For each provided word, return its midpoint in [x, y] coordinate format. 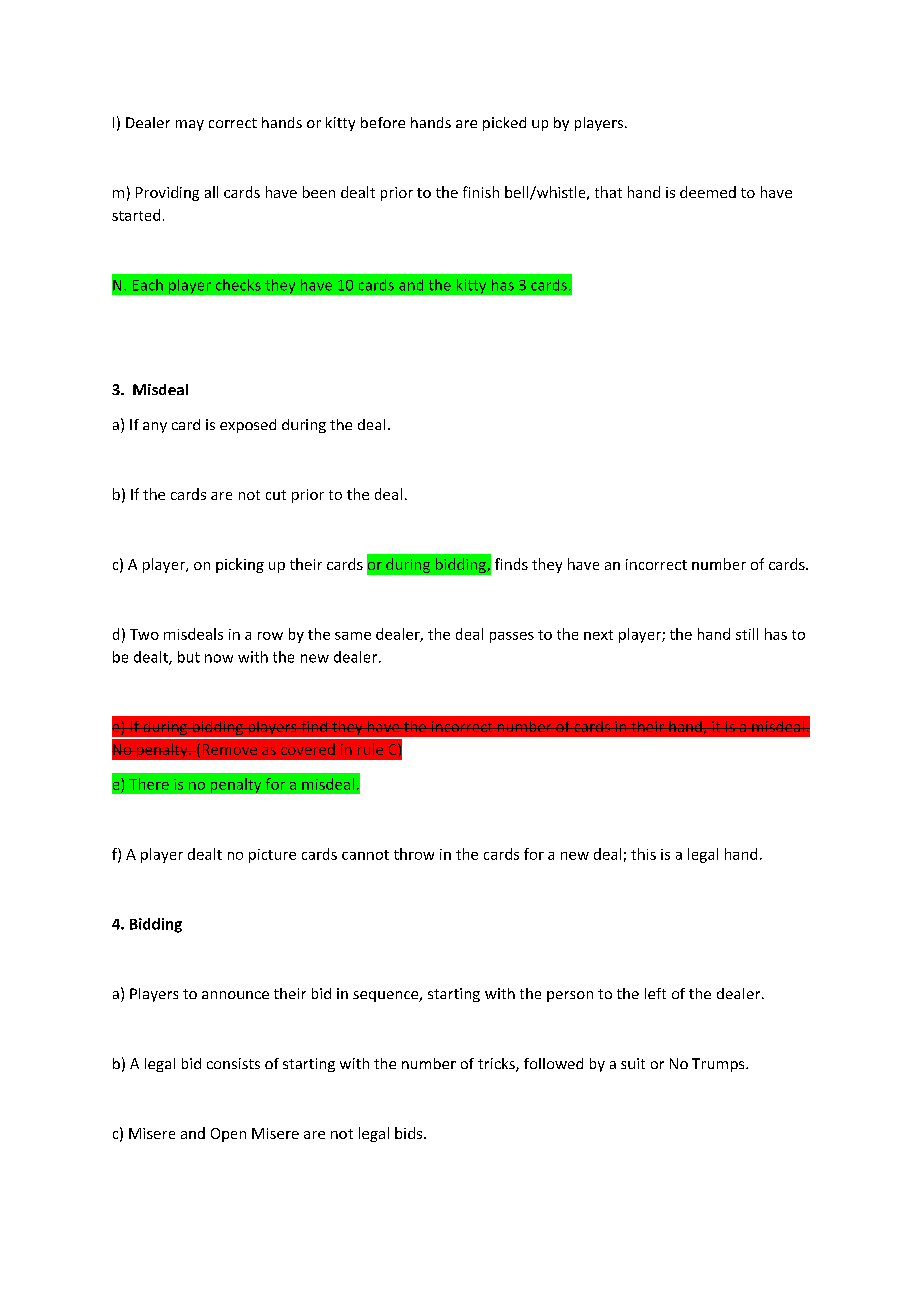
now [219, 658]
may [190, 125]
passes [512, 637]
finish [481, 192]
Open [228, 1135]
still [747, 634]
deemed [708, 192]
